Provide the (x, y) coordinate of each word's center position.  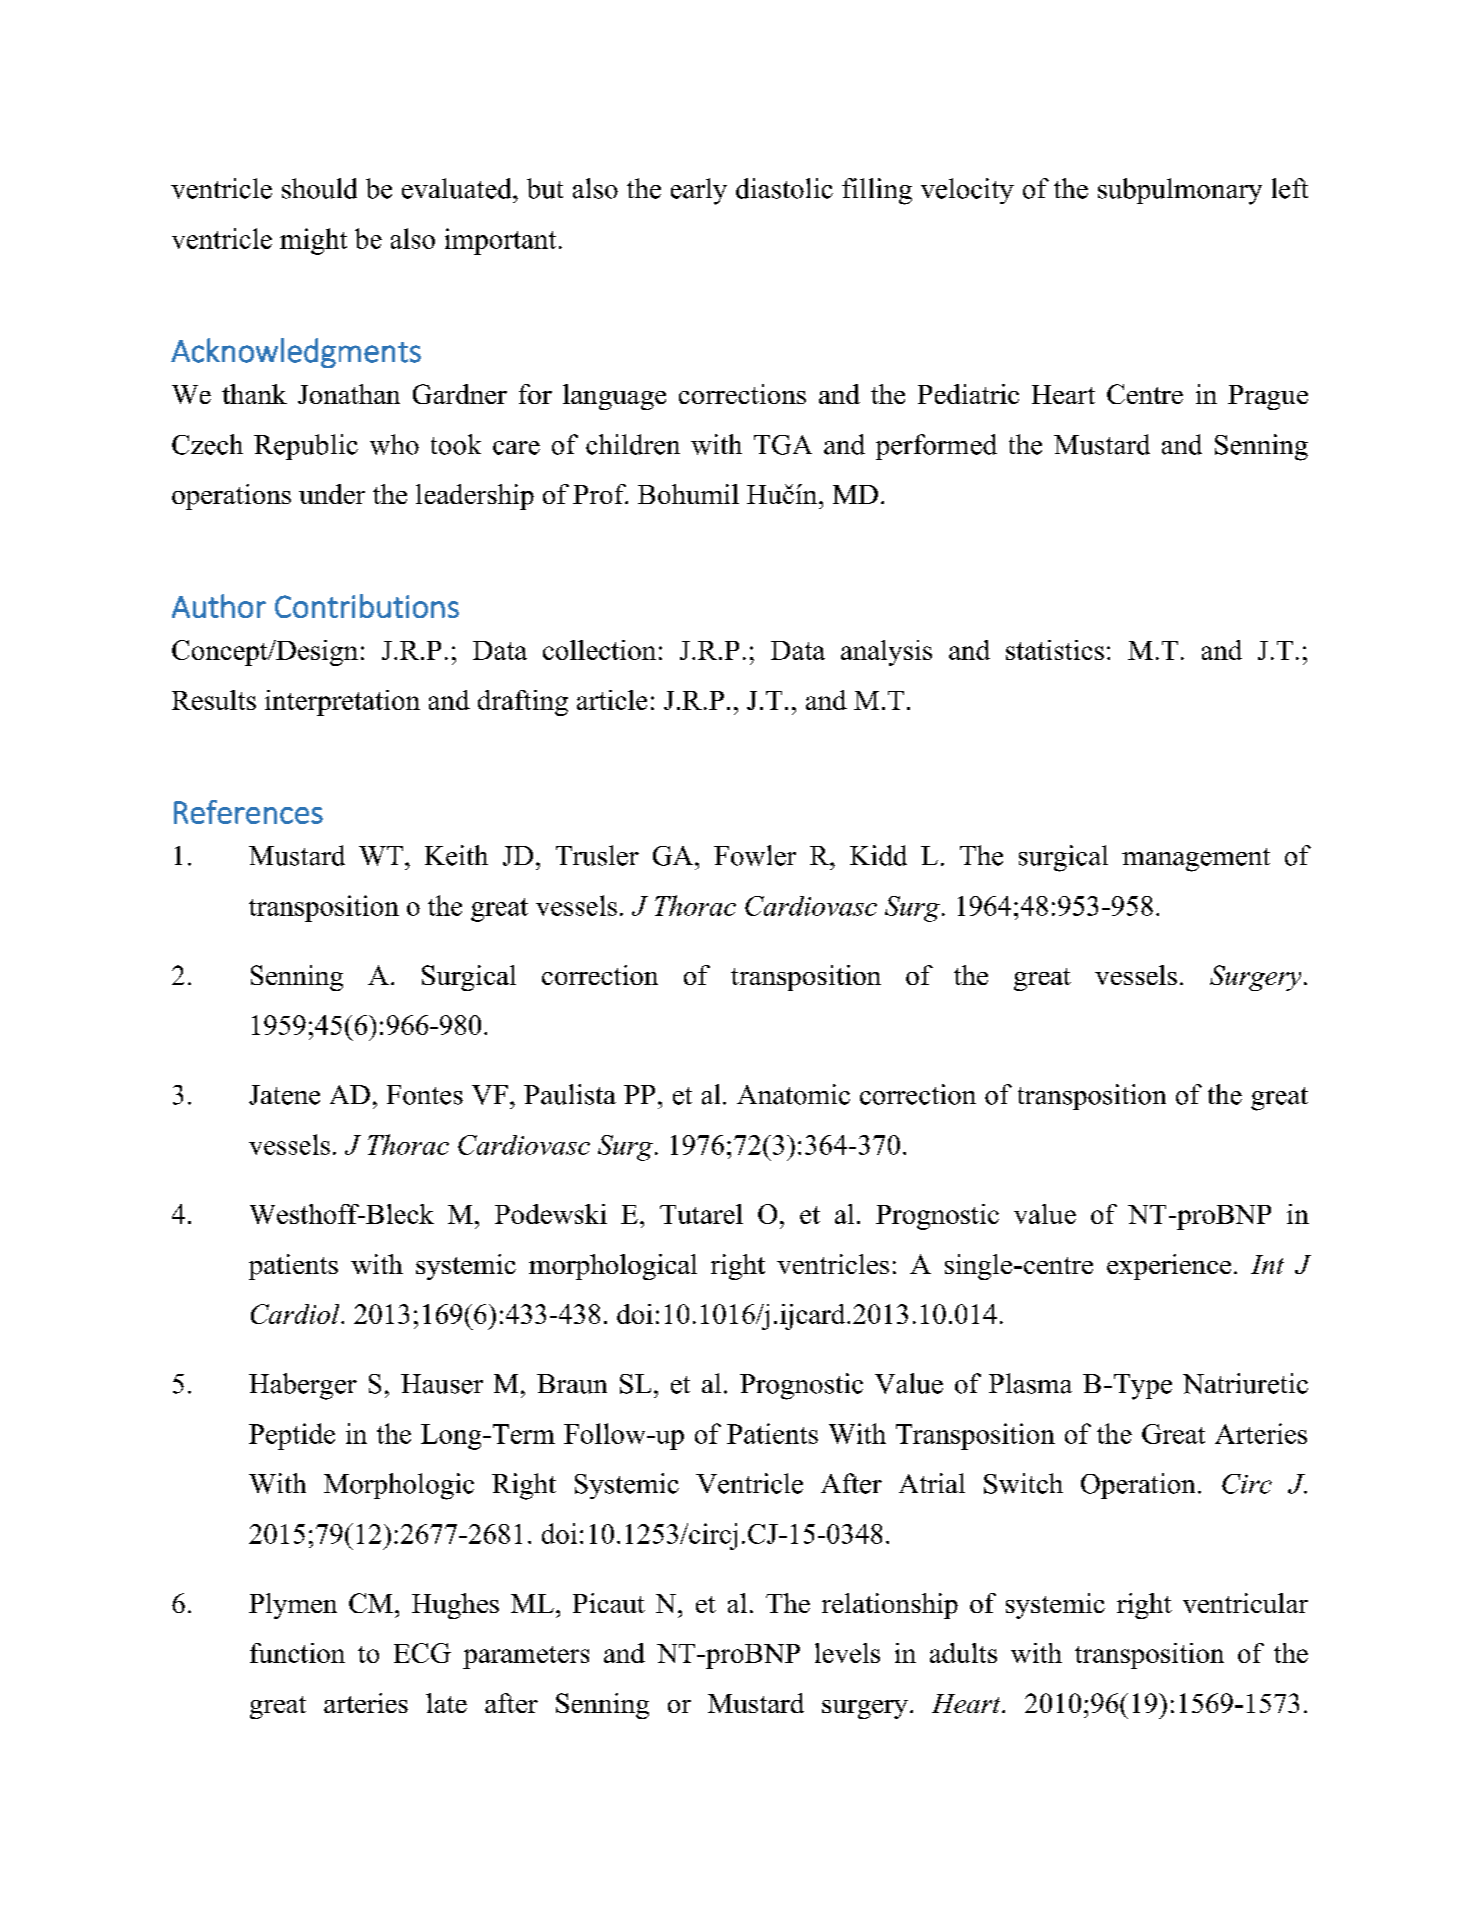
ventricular (1245, 1603)
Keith (456, 855)
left (1290, 188)
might (313, 241)
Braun (572, 1384)
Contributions (367, 606)
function (297, 1653)
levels (847, 1653)
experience (1169, 1267)
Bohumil (688, 494)
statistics (1055, 650)
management (1196, 860)
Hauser (442, 1384)
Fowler (755, 855)
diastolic (784, 188)
